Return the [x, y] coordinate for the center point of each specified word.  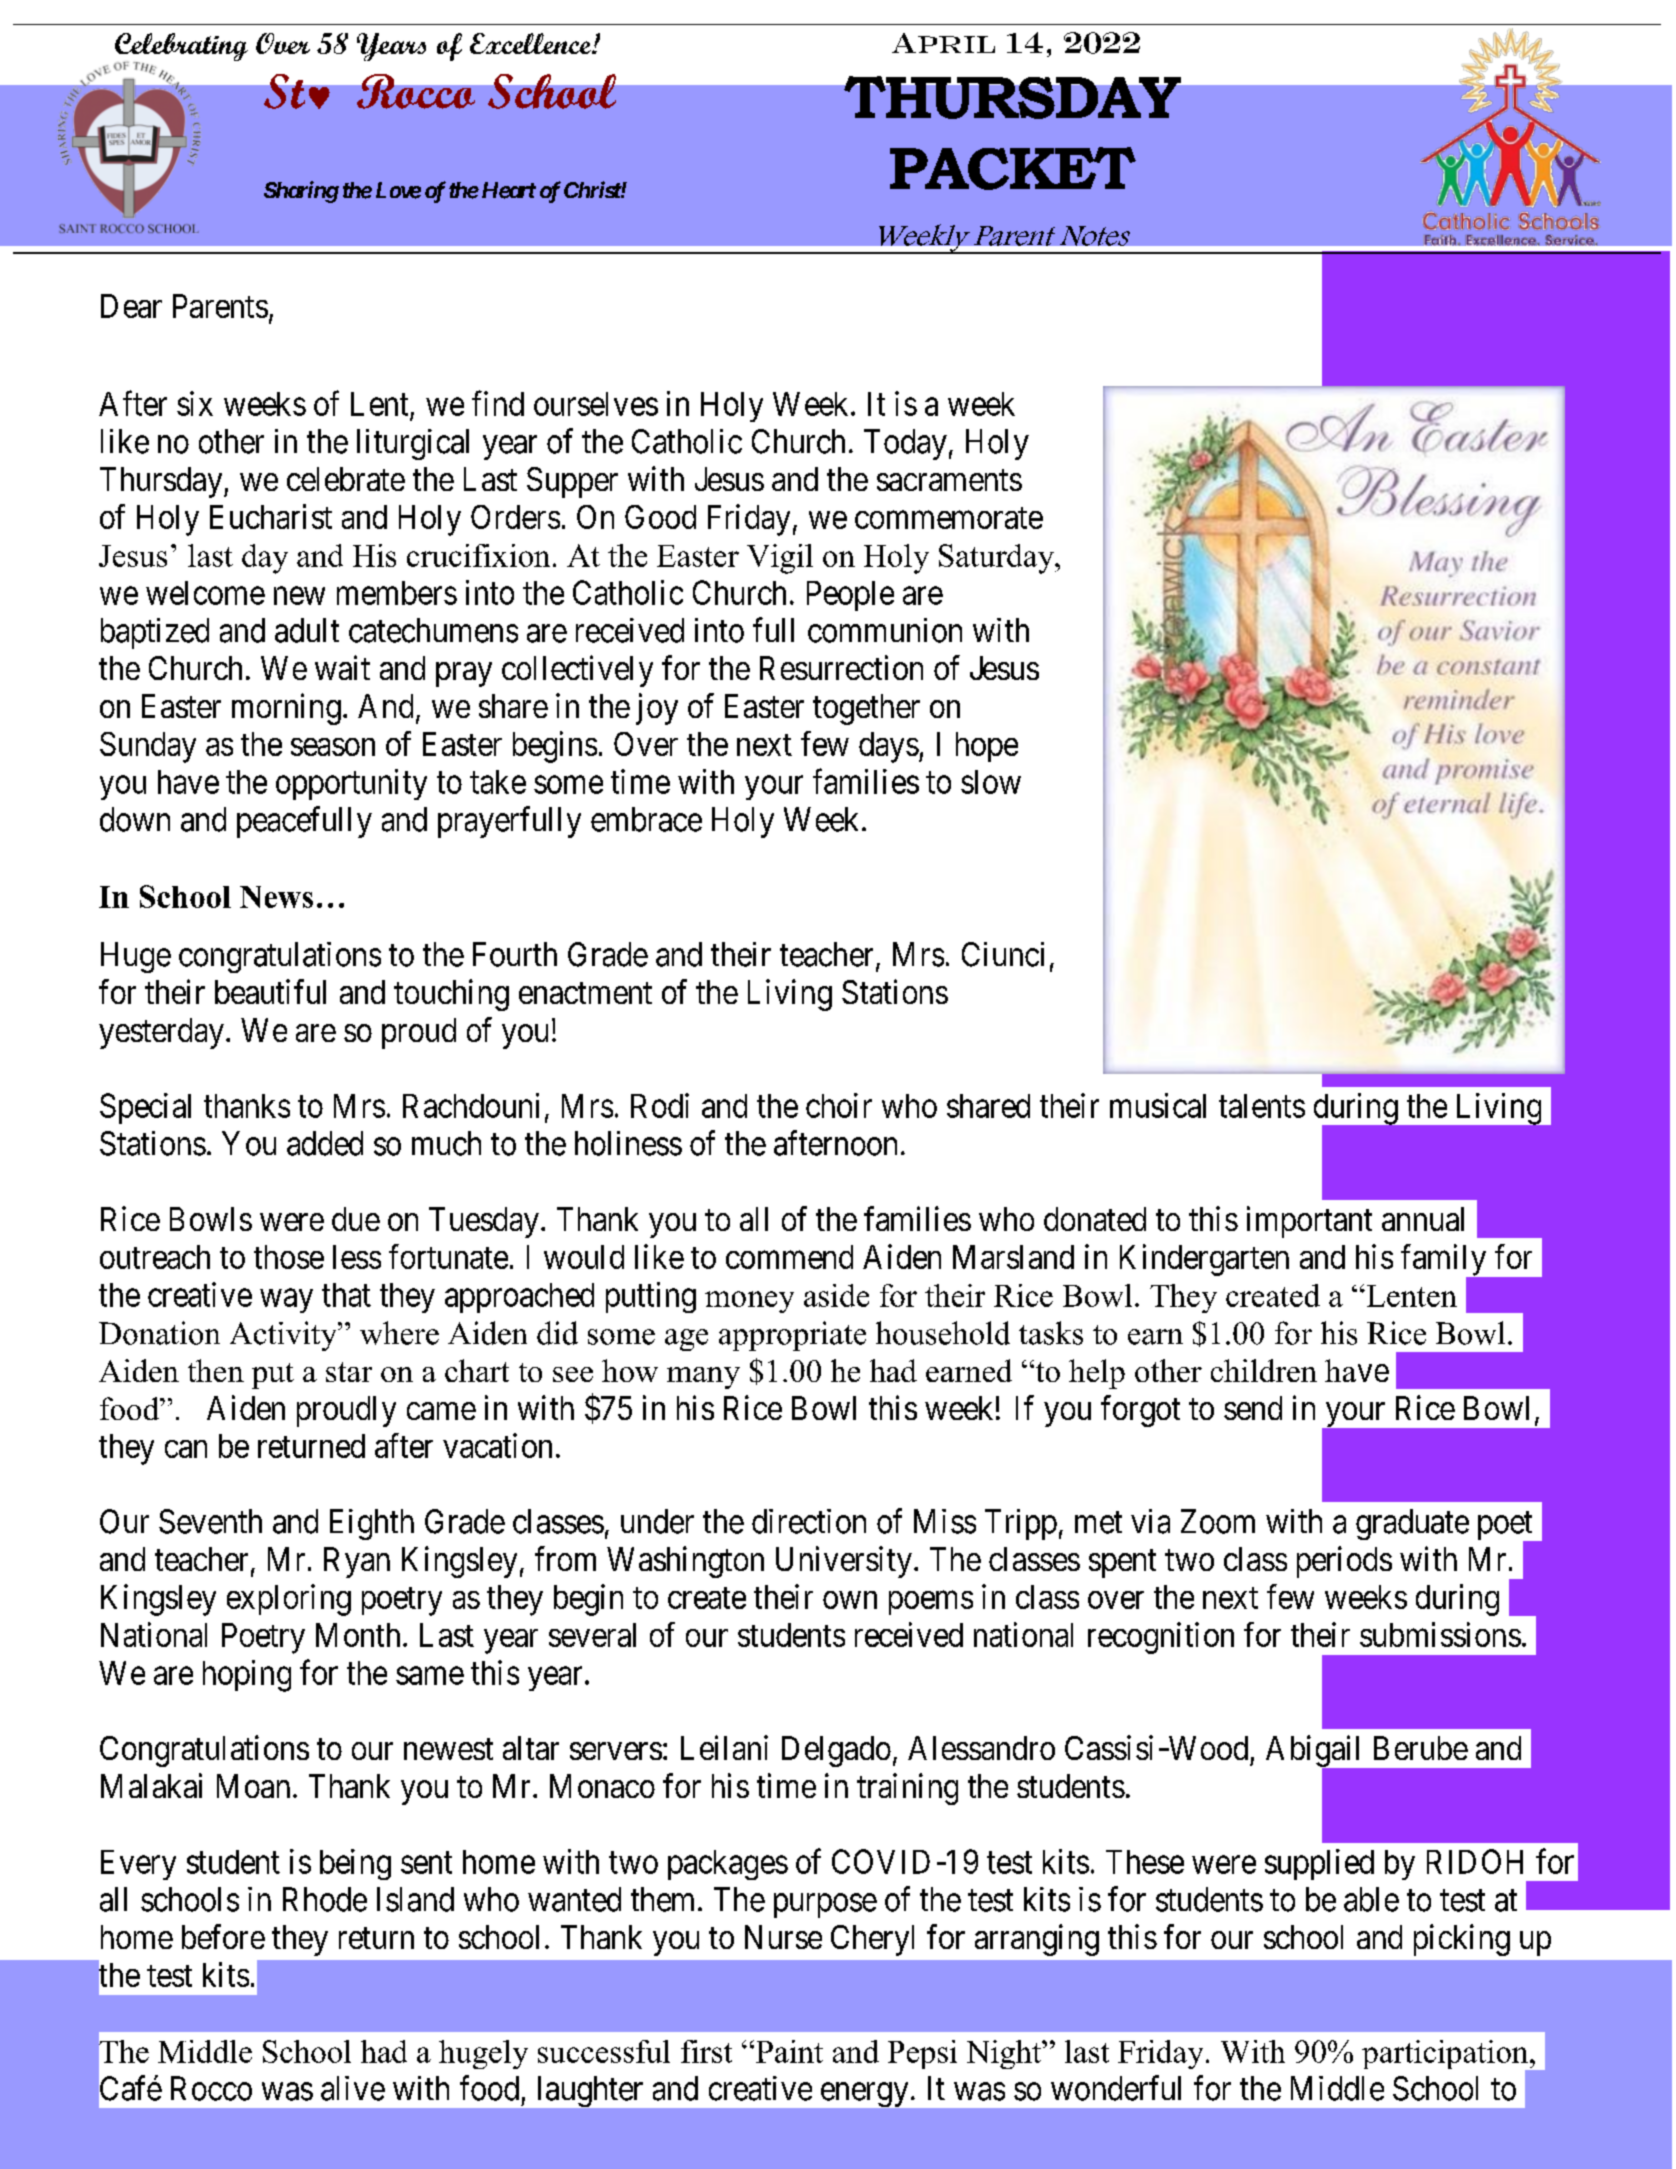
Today [905, 444]
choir [839, 1105]
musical [1158, 1105]
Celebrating [181, 48]
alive [353, 2088]
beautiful [270, 991]
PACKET [1013, 168]
